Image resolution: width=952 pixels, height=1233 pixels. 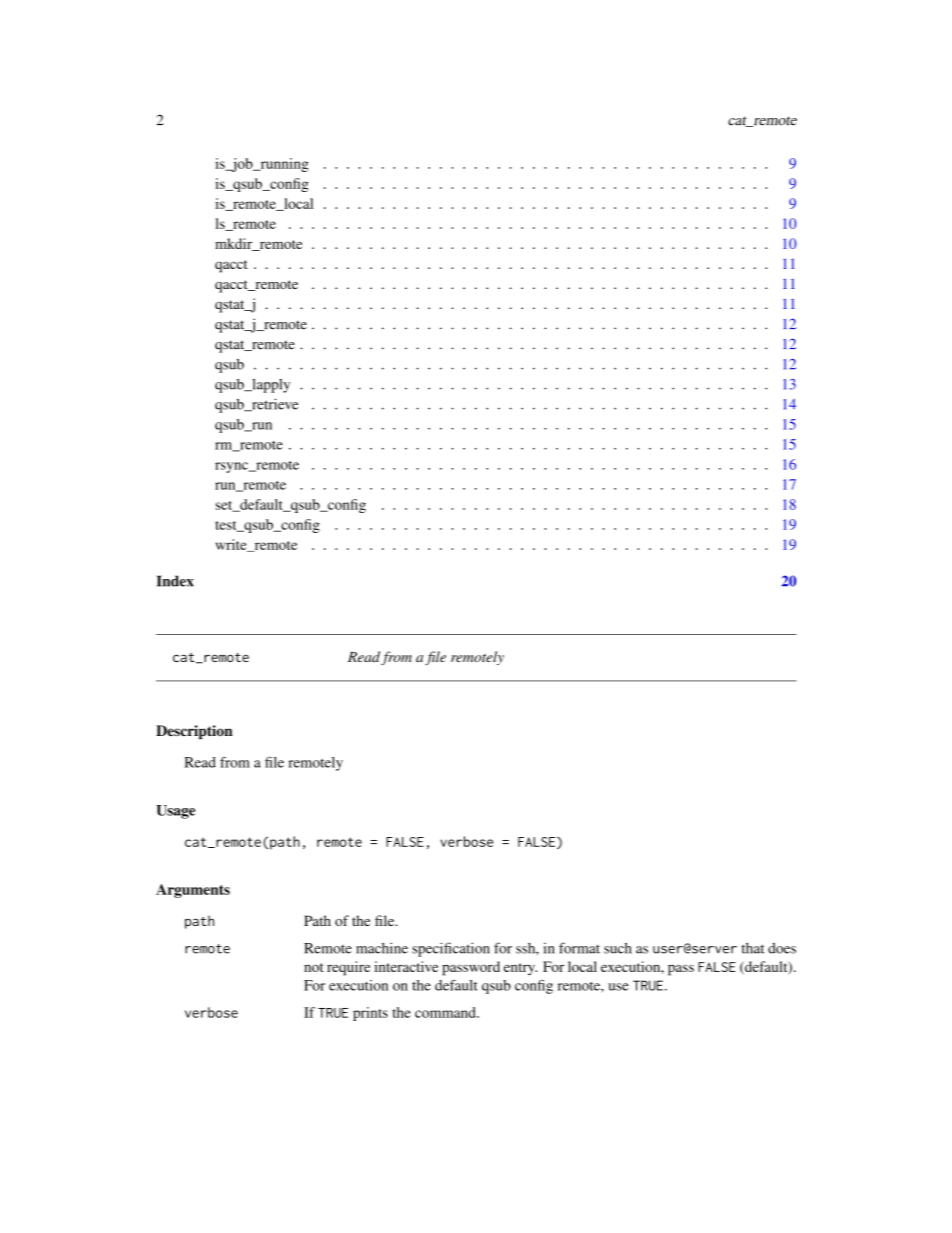 I want to click on Arguments, so click(x=193, y=891).
